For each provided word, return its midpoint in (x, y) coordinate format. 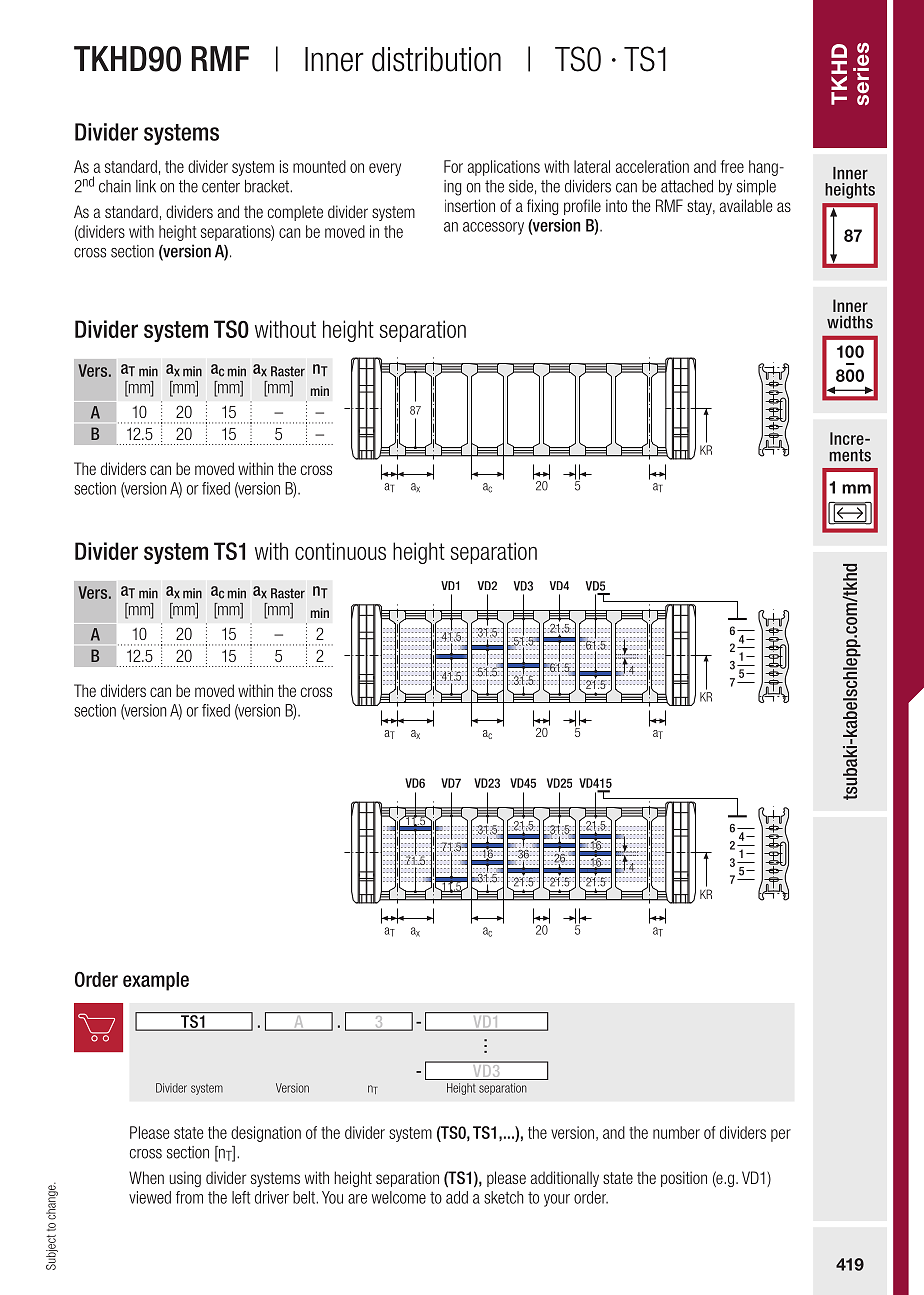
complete (295, 213)
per (781, 1135)
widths (850, 322)
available (746, 205)
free (732, 166)
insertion (470, 205)
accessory (493, 228)
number (676, 1132)
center (221, 186)
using (185, 1179)
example (156, 981)
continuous (340, 551)
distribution (436, 59)
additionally (565, 1179)
